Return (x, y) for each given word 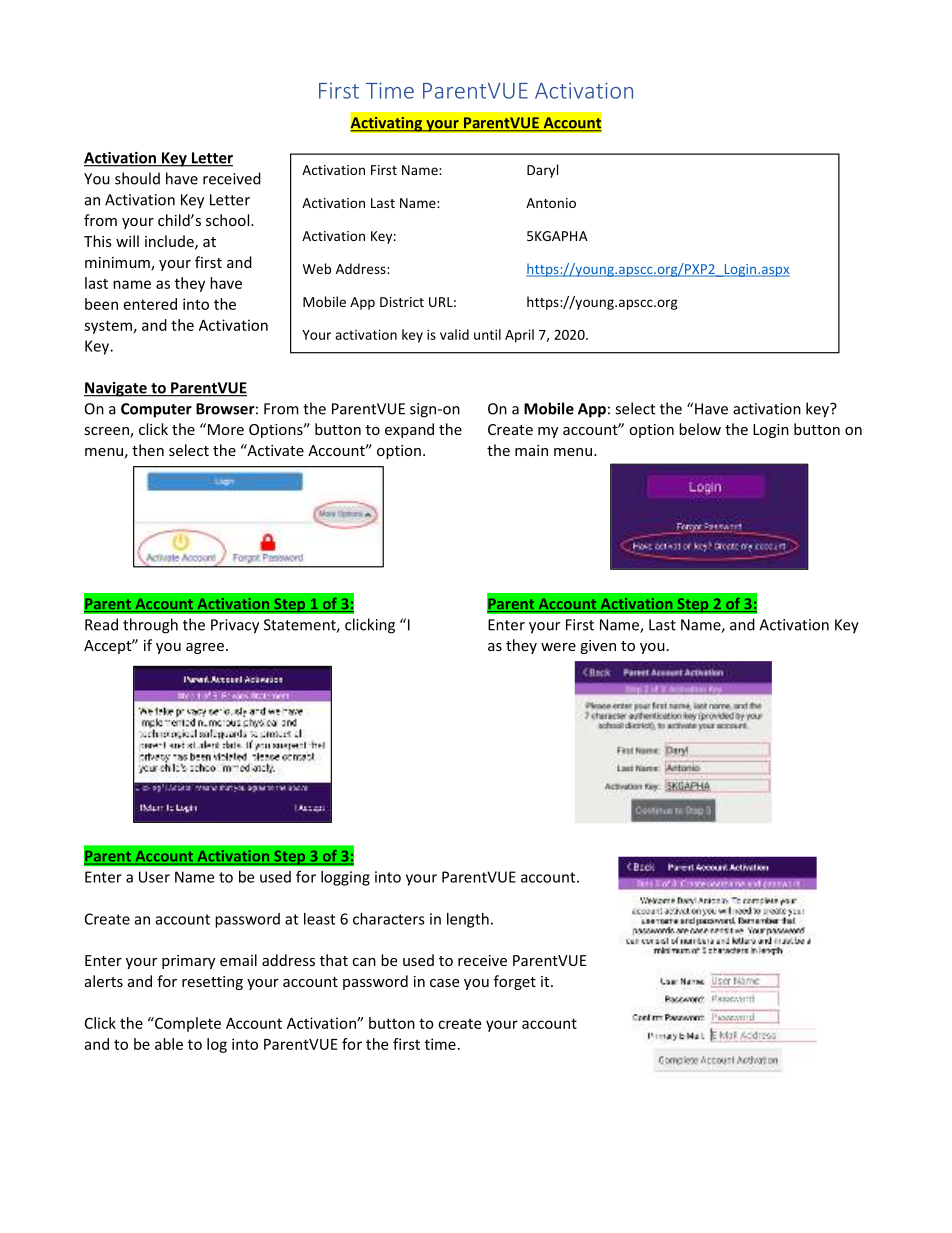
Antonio (551, 203)
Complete (187, 1024)
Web (317, 268)
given (598, 647)
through (150, 626)
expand (409, 430)
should (137, 178)
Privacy (235, 626)
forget (515, 982)
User (154, 877)
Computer (156, 410)
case (444, 983)
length (468, 920)
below (700, 429)
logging (345, 878)
